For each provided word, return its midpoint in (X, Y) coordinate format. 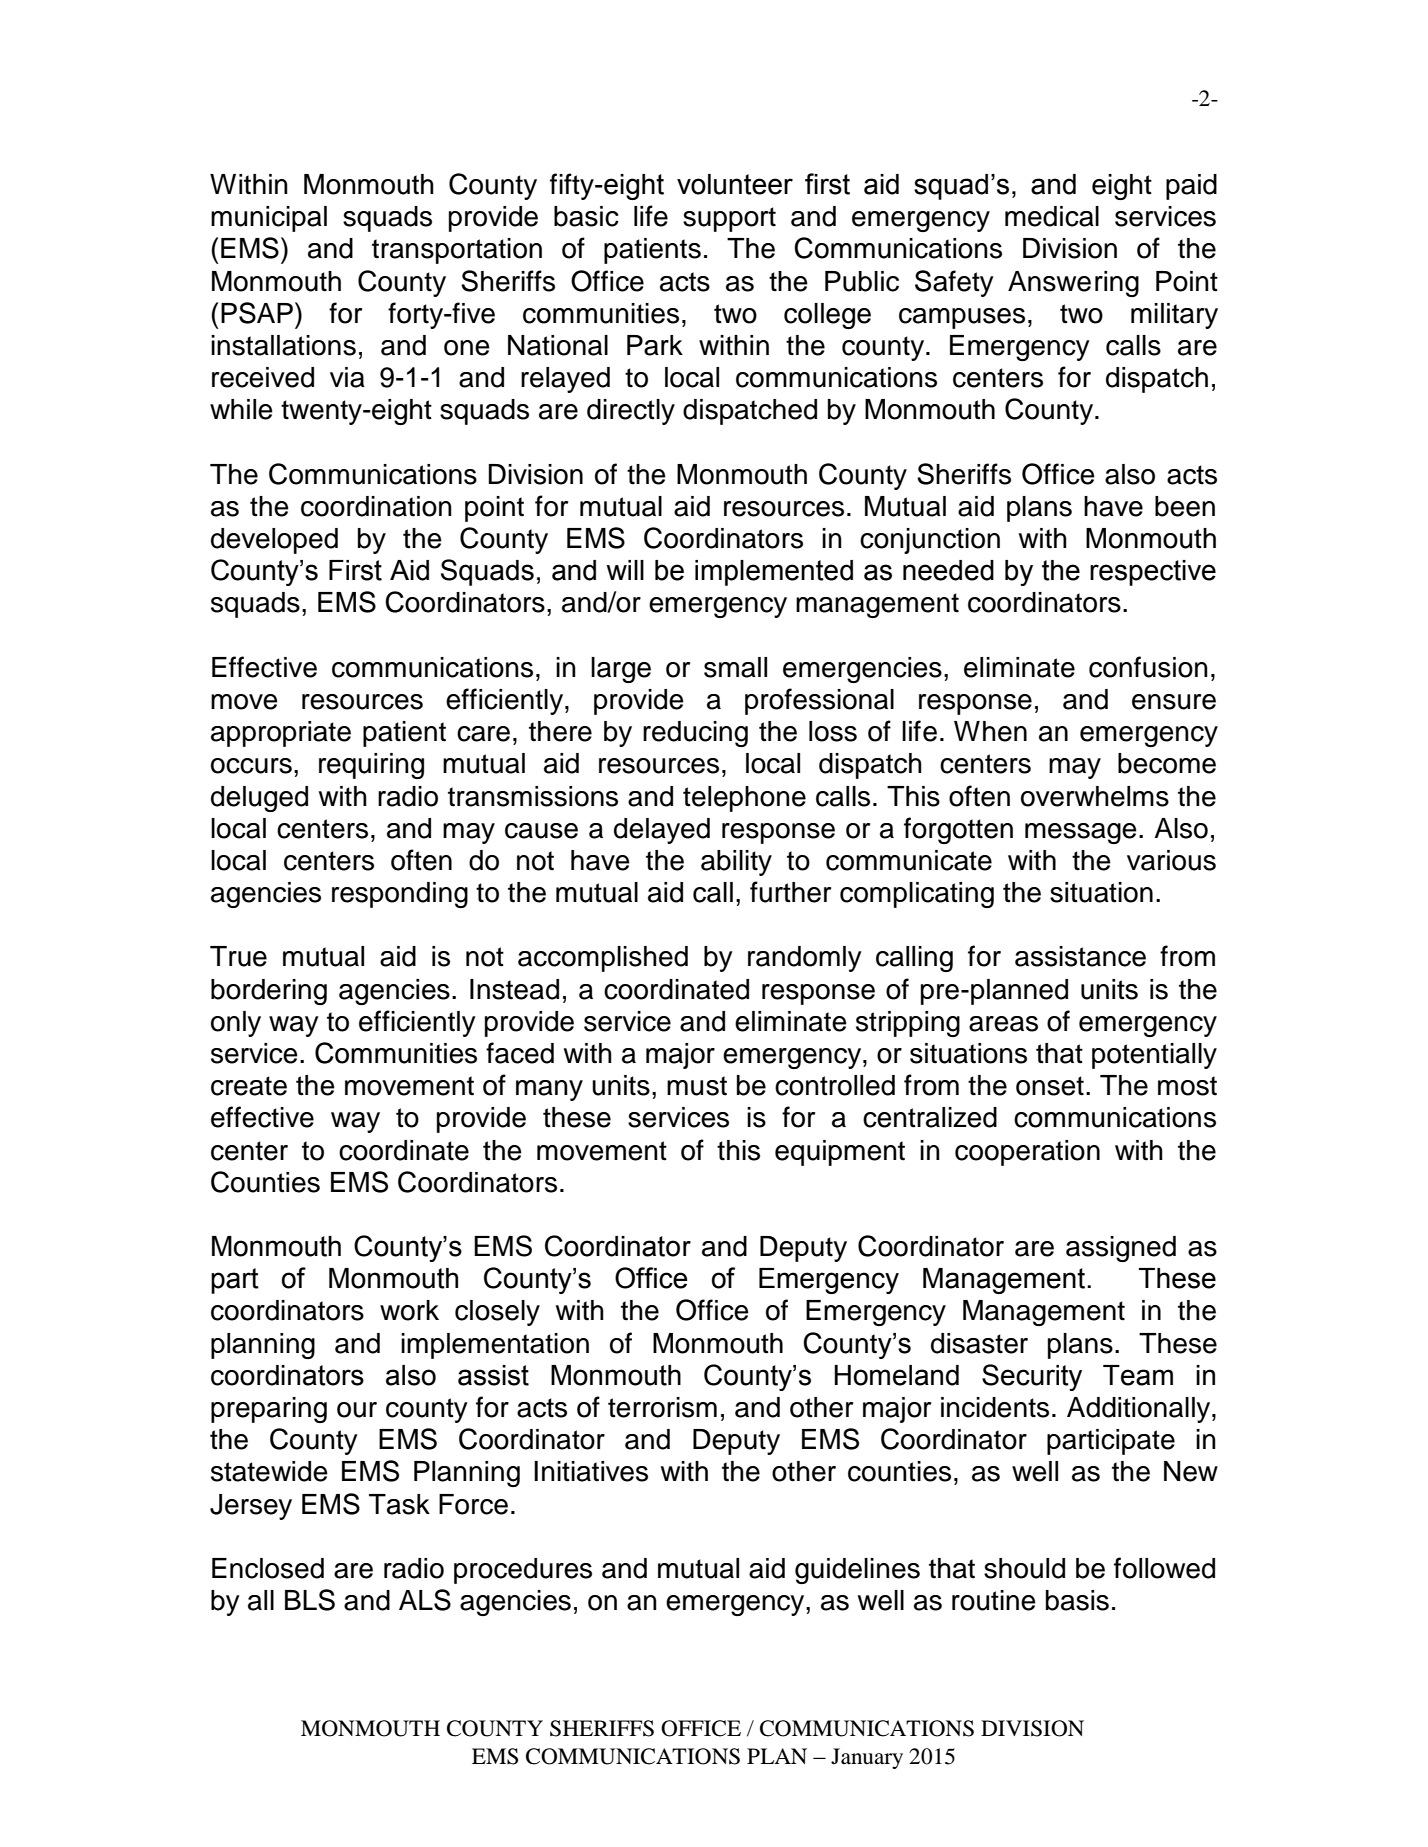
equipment (840, 1153)
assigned (1121, 1249)
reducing (695, 734)
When (990, 731)
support (729, 219)
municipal (269, 219)
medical (1052, 216)
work (409, 1310)
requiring (371, 766)
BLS (310, 1600)
